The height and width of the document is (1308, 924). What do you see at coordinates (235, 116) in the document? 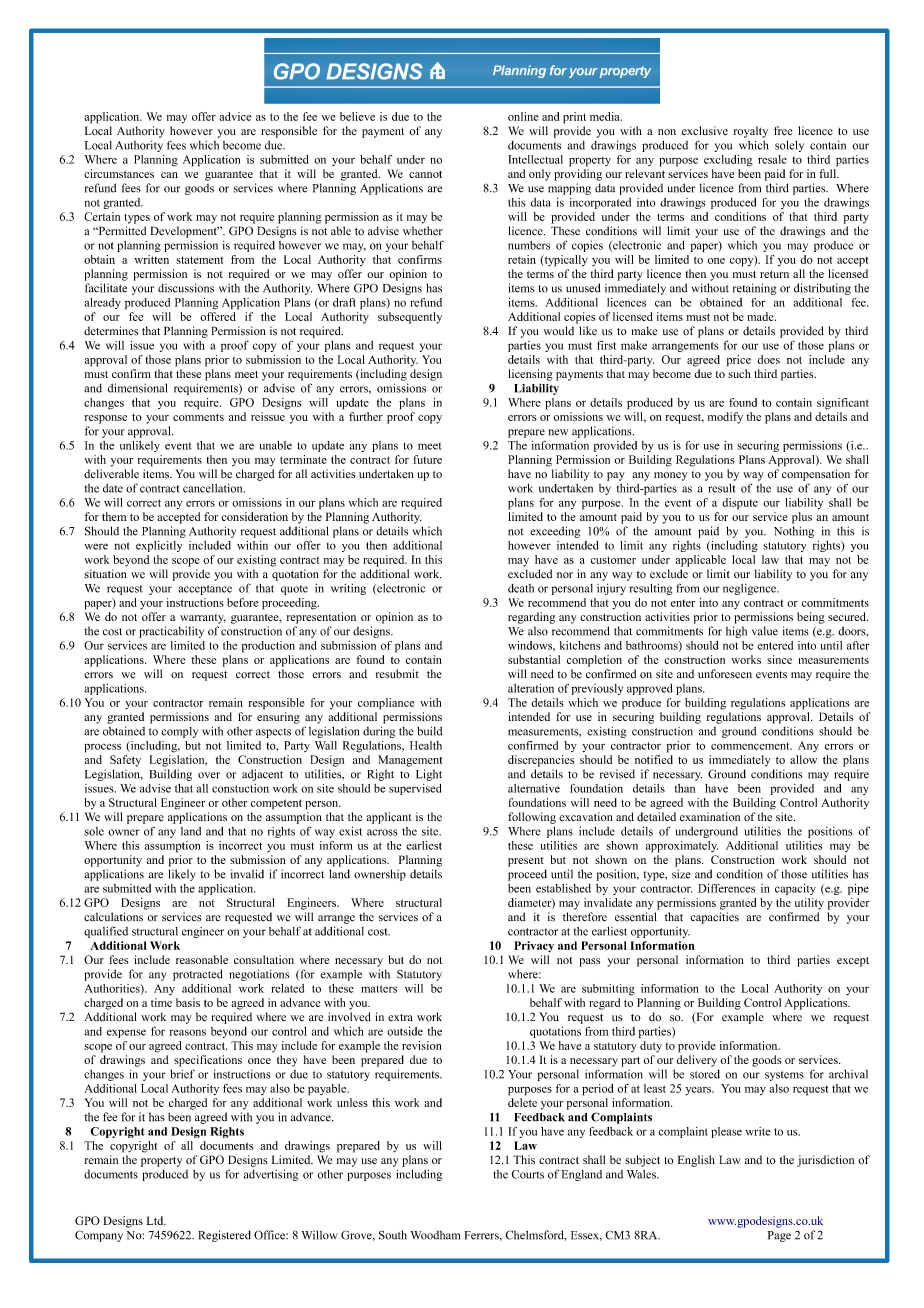
I see `advice` at bounding box center [235, 116].
